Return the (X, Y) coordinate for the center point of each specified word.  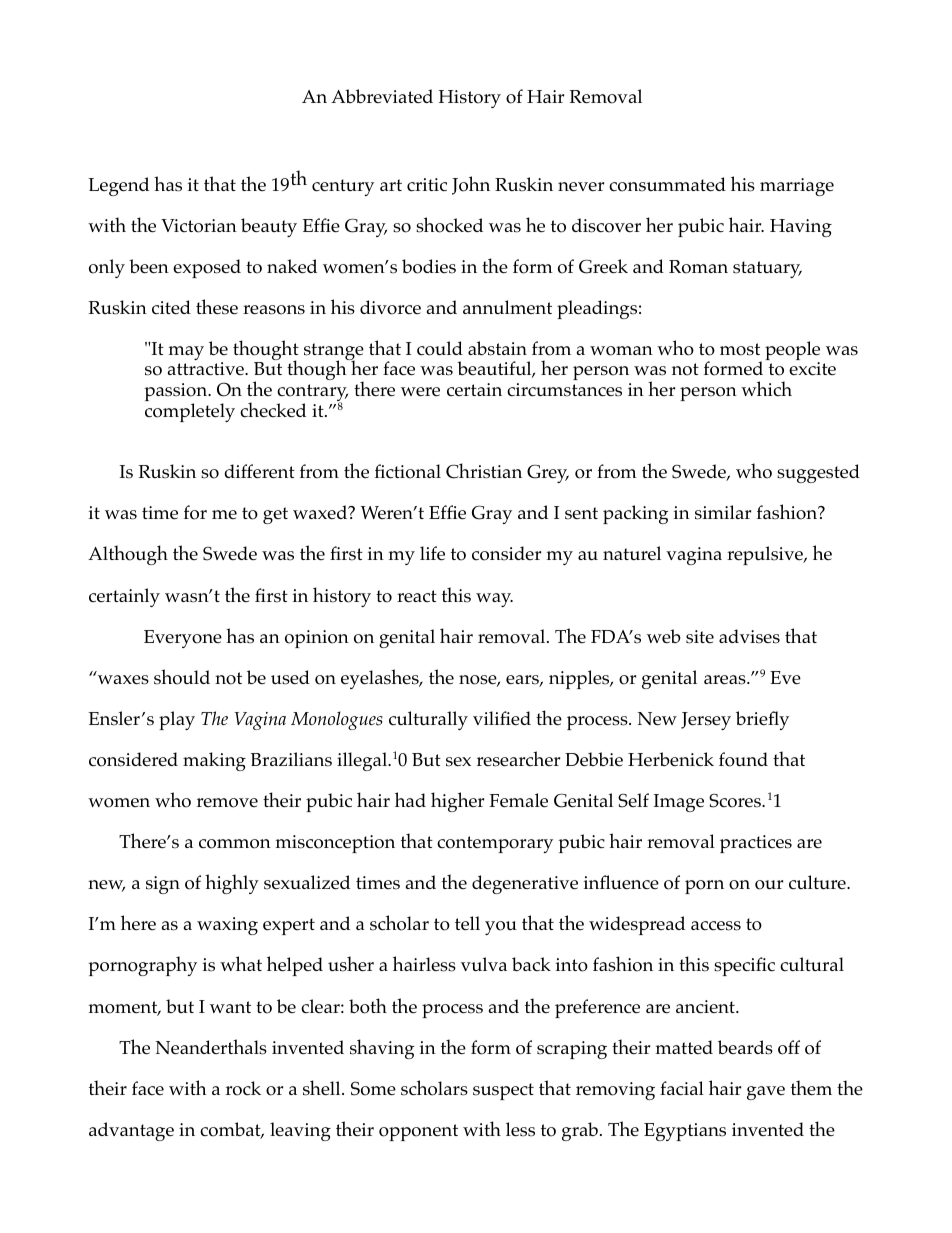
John (471, 185)
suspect (503, 1091)
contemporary (495, 844)
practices (756, 844)
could (440, 348)
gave (766, 1093)
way (494, 600)
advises (749, 636)
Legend (118, 186)
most (740, 349)
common (235, 844)
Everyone (183, 639)
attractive (207, 368)
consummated (667, 184)
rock (243, 1088)
